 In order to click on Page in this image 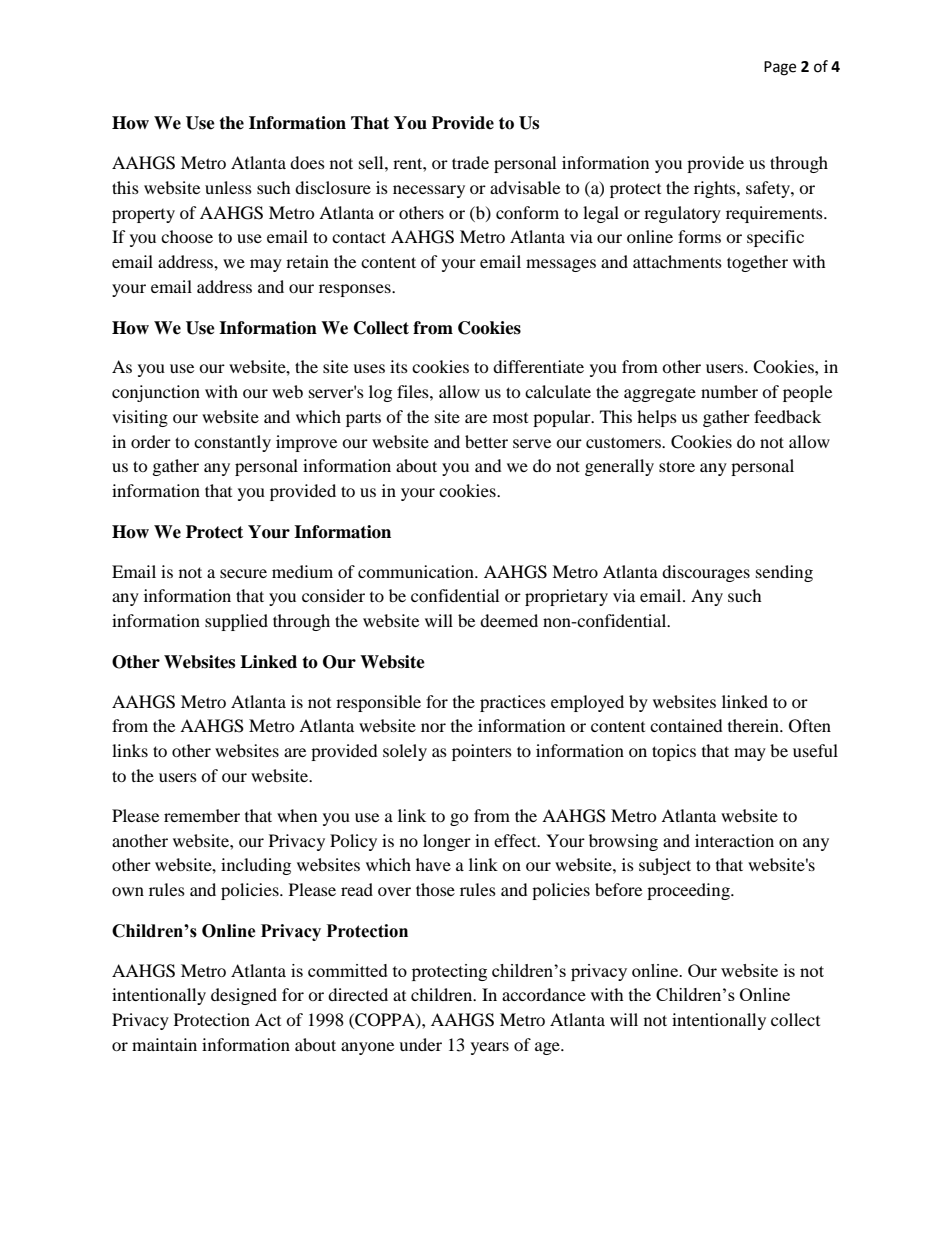, I will do `click(780, 68)`.
